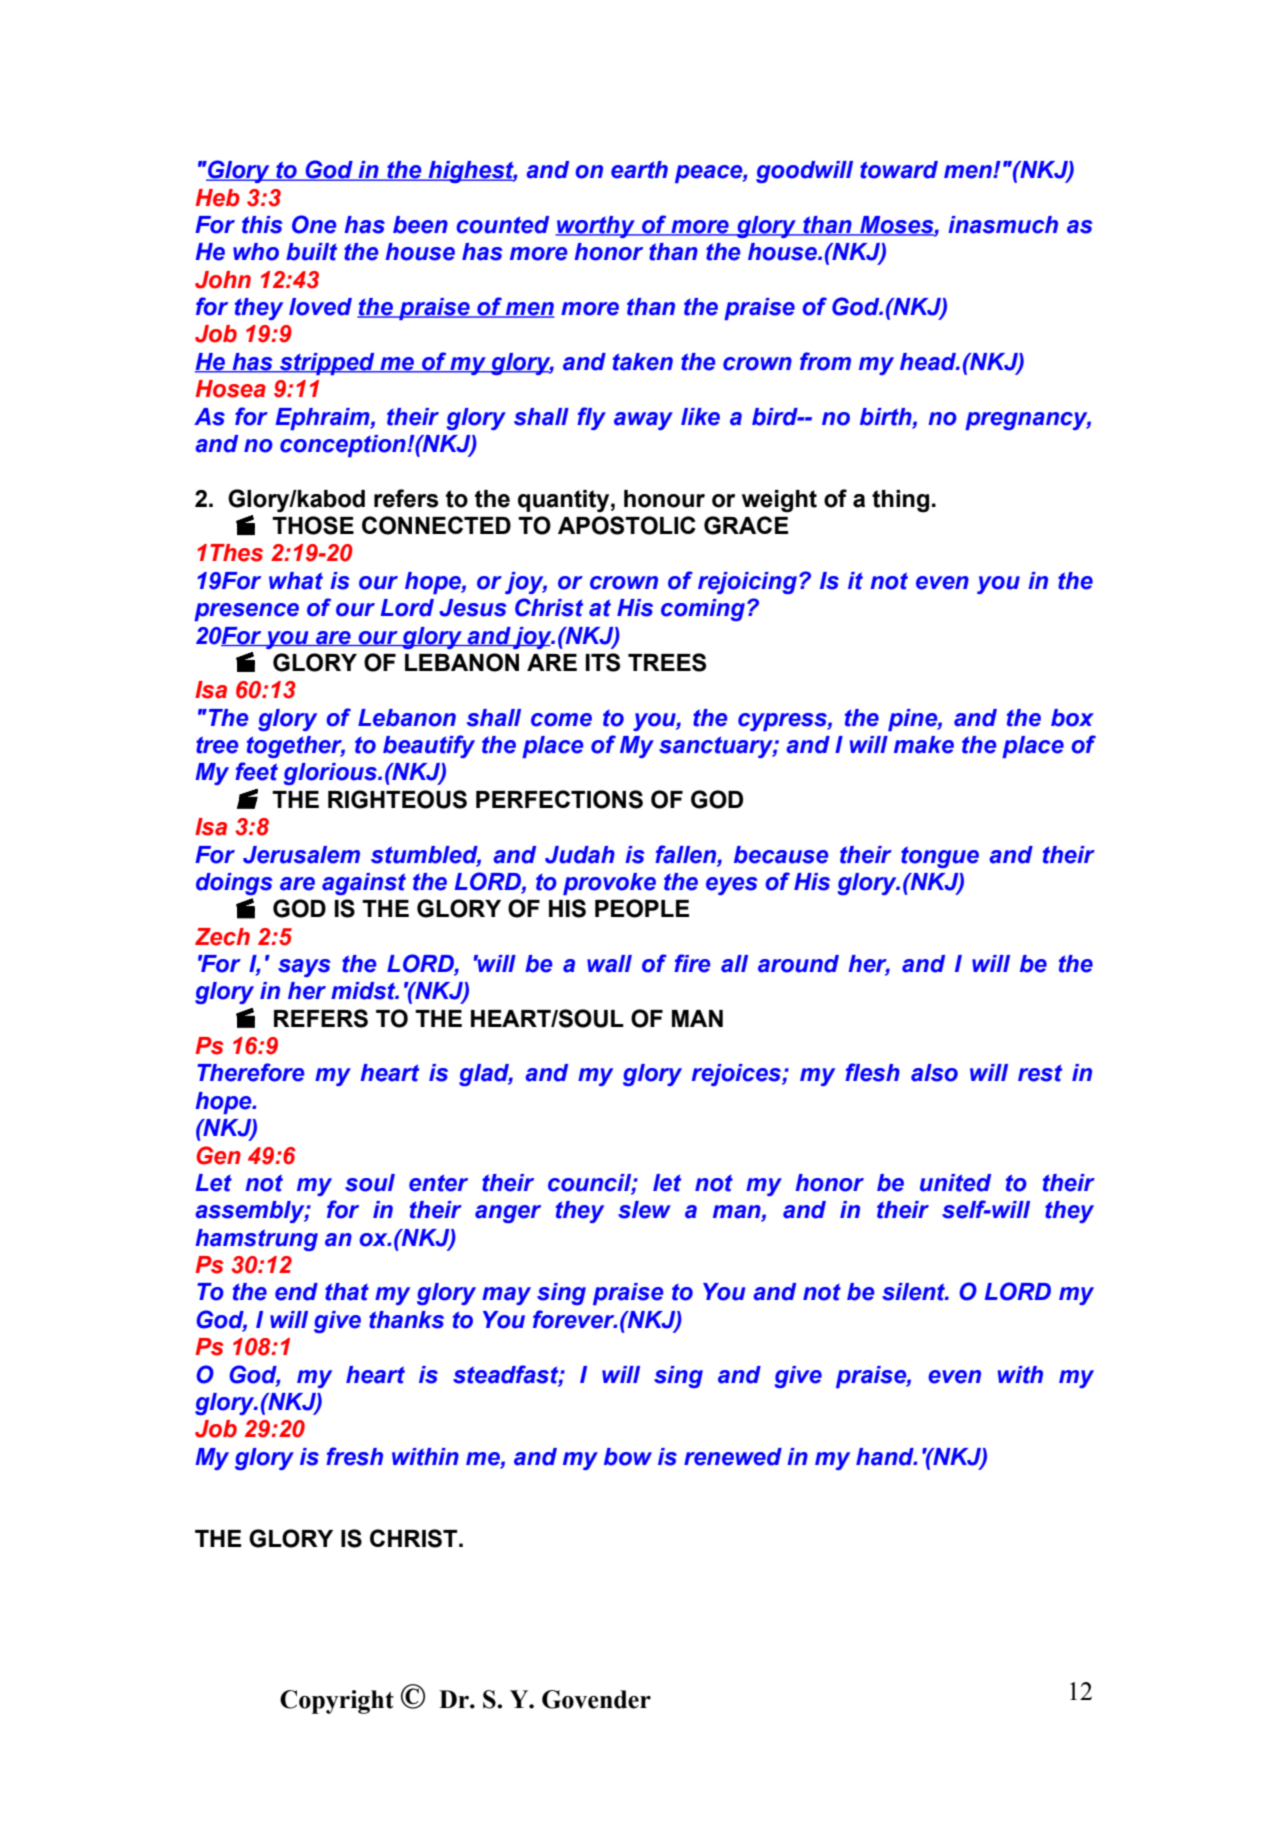 The height and width of the screenshot is (1822, 1288). Describe the element at coordinates (940, 857) in the screenshot. I see `tongue` at that location.
